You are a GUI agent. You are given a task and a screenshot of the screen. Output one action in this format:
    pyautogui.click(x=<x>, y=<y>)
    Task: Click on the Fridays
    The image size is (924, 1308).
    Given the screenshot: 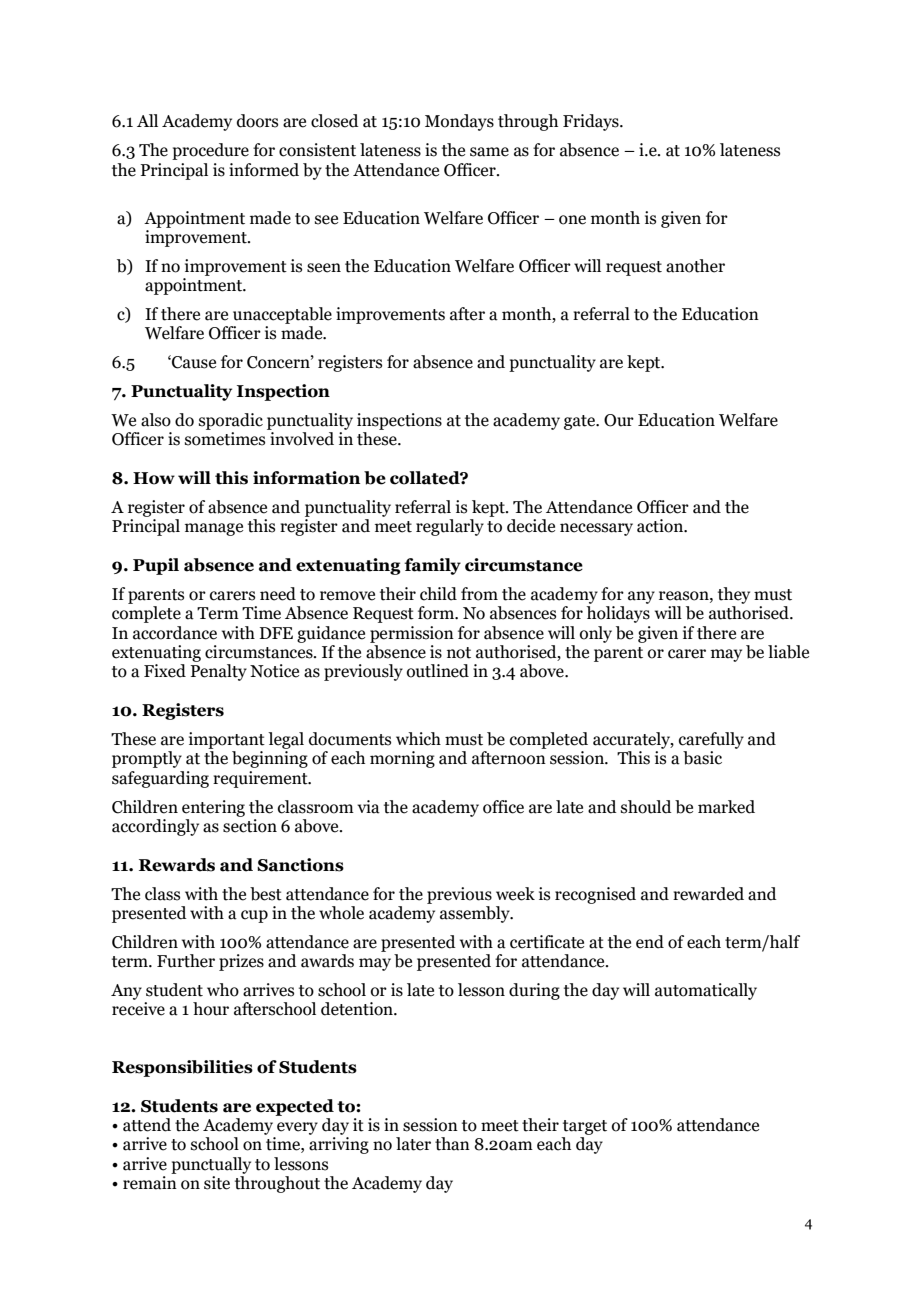 What is the action you would take?
    pyautogui.click(x=592, y=122)
